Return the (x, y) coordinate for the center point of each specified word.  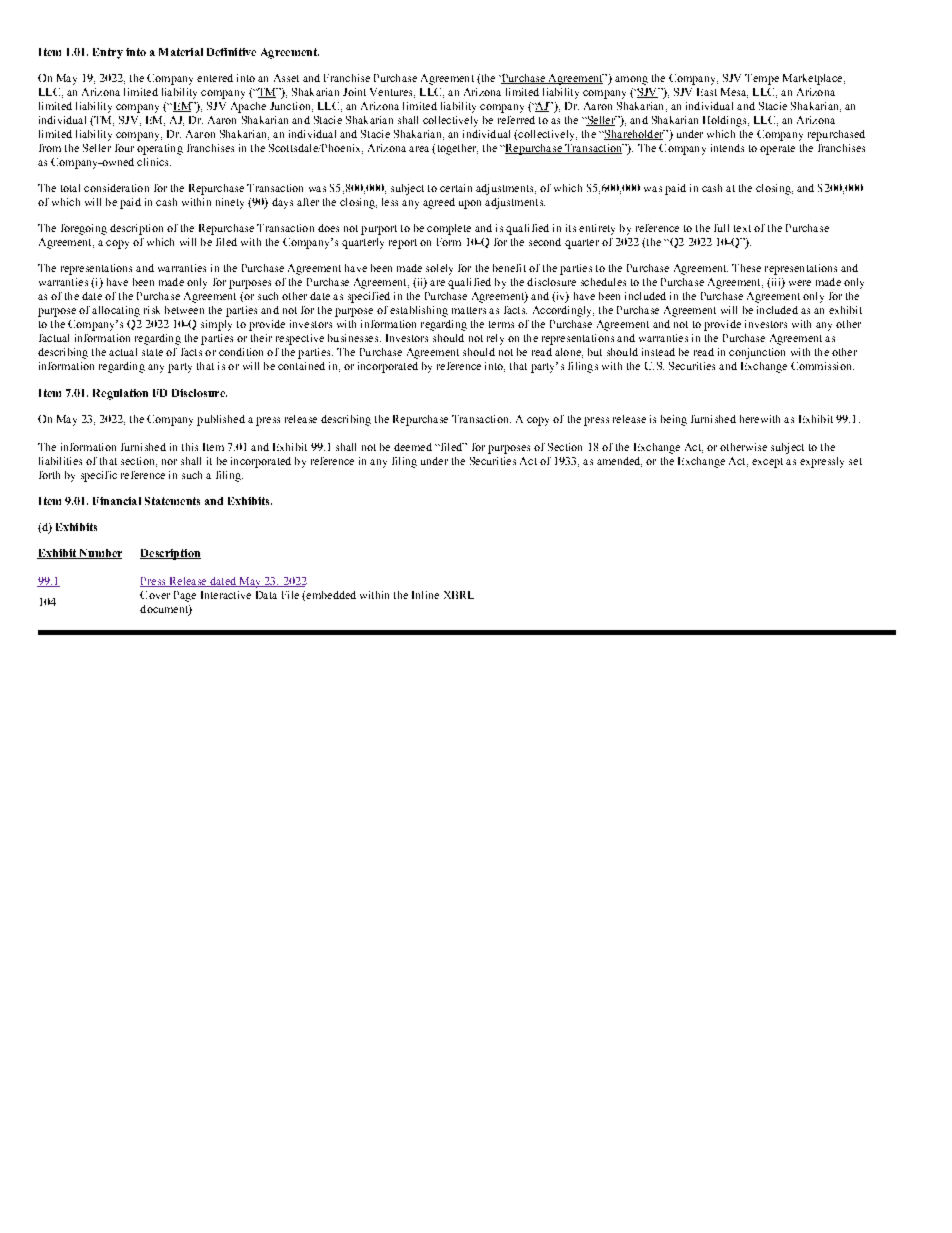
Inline (425, 595)
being (674, 420)
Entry (108, 53)
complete (449, 229)
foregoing (84, 229)
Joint (354, 92)
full (721, 228)
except (767, 463)
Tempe (762, 79)
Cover (155, 595)
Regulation (120, 394)
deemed (413, 447)
